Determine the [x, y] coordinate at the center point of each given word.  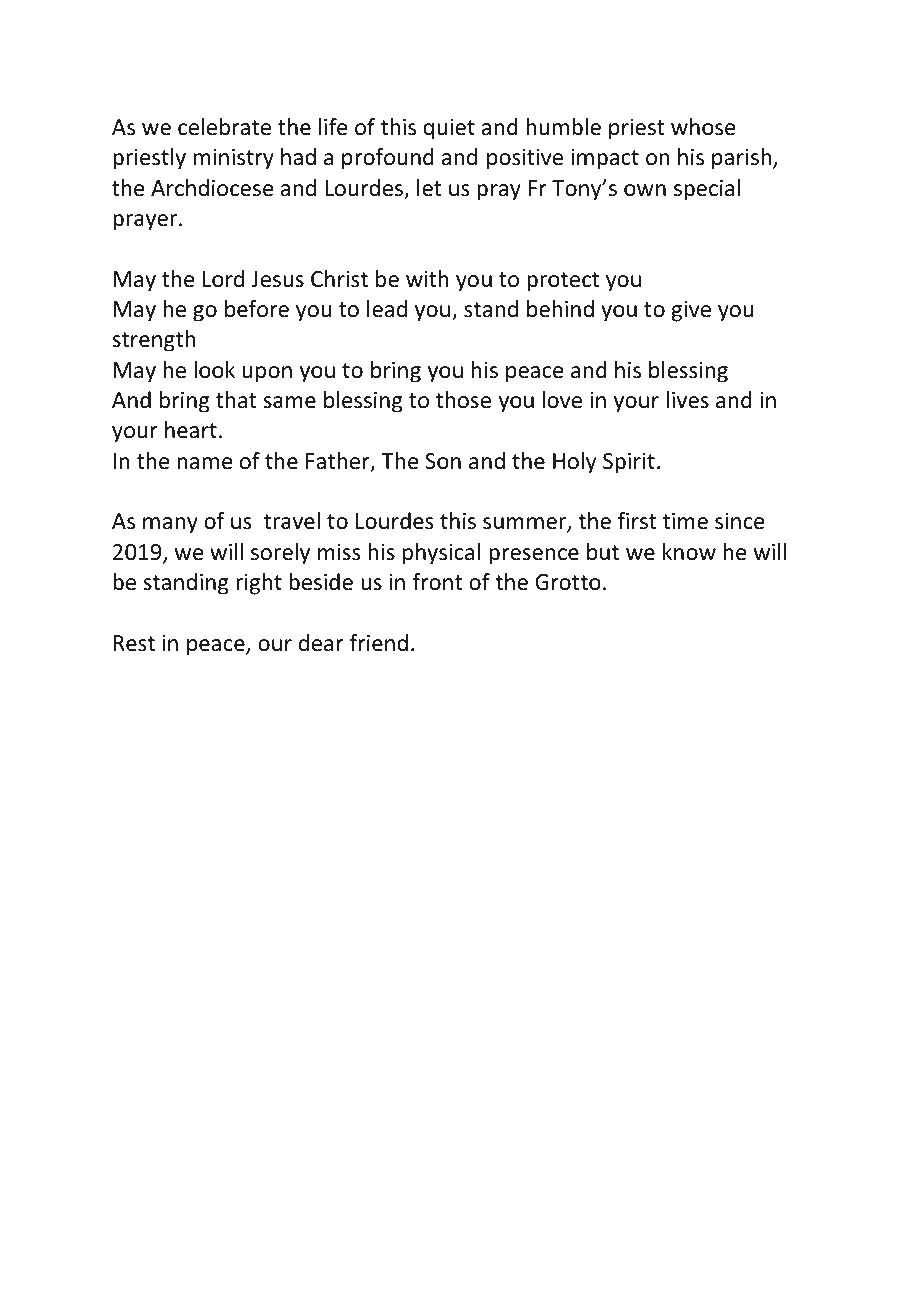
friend [379, 643]
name [205, 463]
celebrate [224, 127]
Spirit [629, 463]
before [257, 309]
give [691, 311]
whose [703, 127]
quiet [449, 129]
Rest [134, 643]
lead [387, 309]
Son [443, 461]
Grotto [568, 582]
